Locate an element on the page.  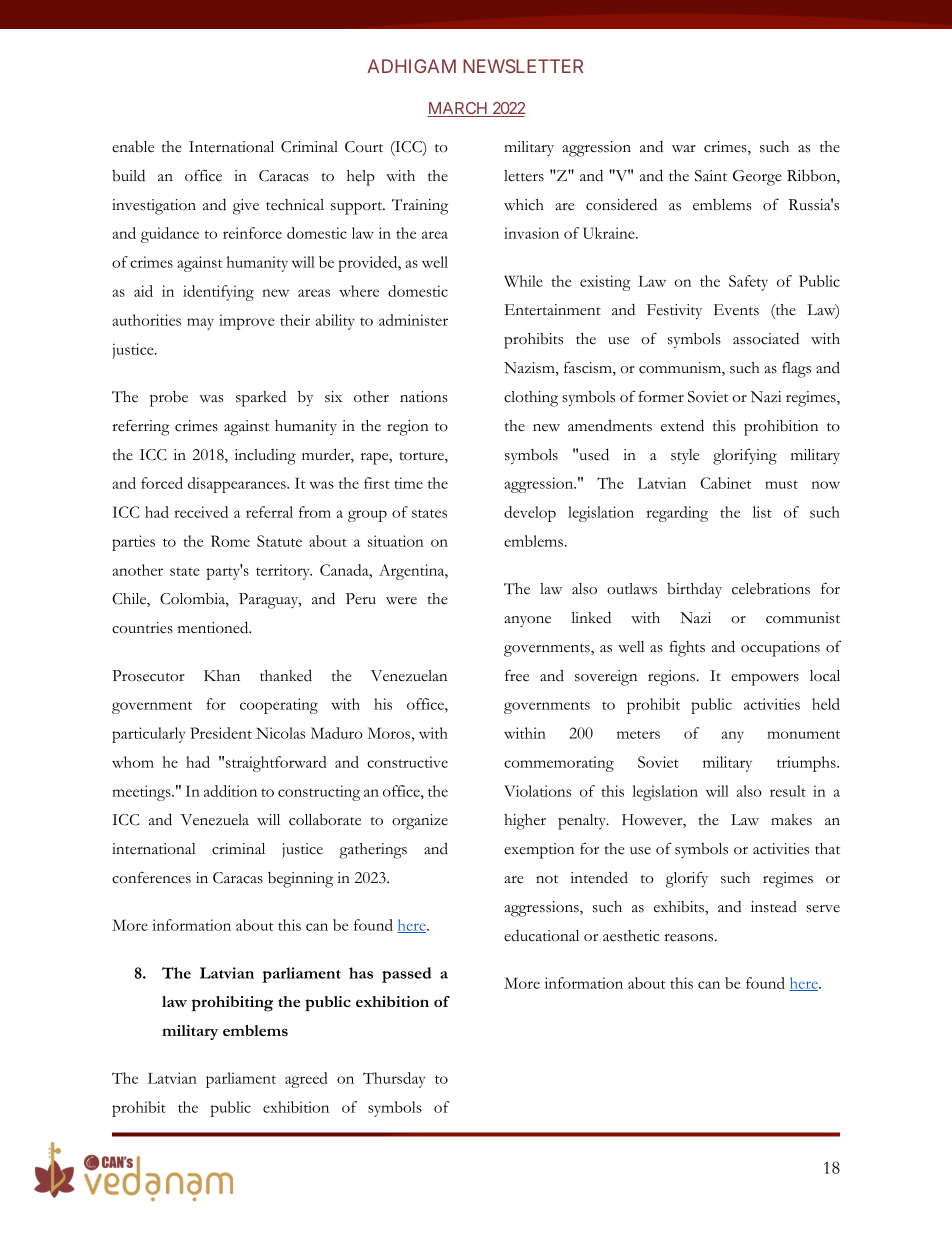
addition is located at coordinates (230, 791).
